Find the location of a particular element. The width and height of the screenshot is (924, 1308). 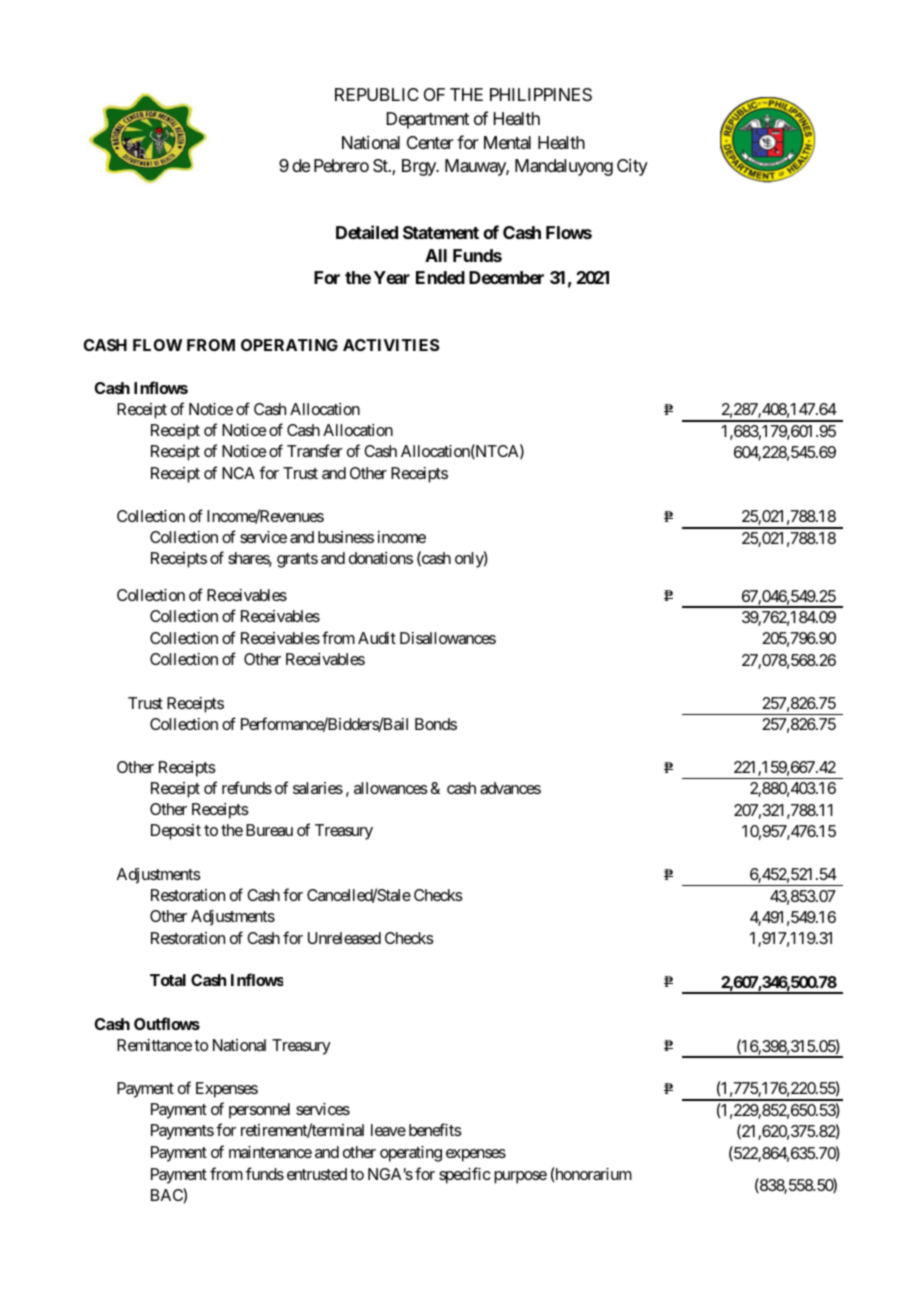

REPUBLIC is located at coordinates (377, 94).
